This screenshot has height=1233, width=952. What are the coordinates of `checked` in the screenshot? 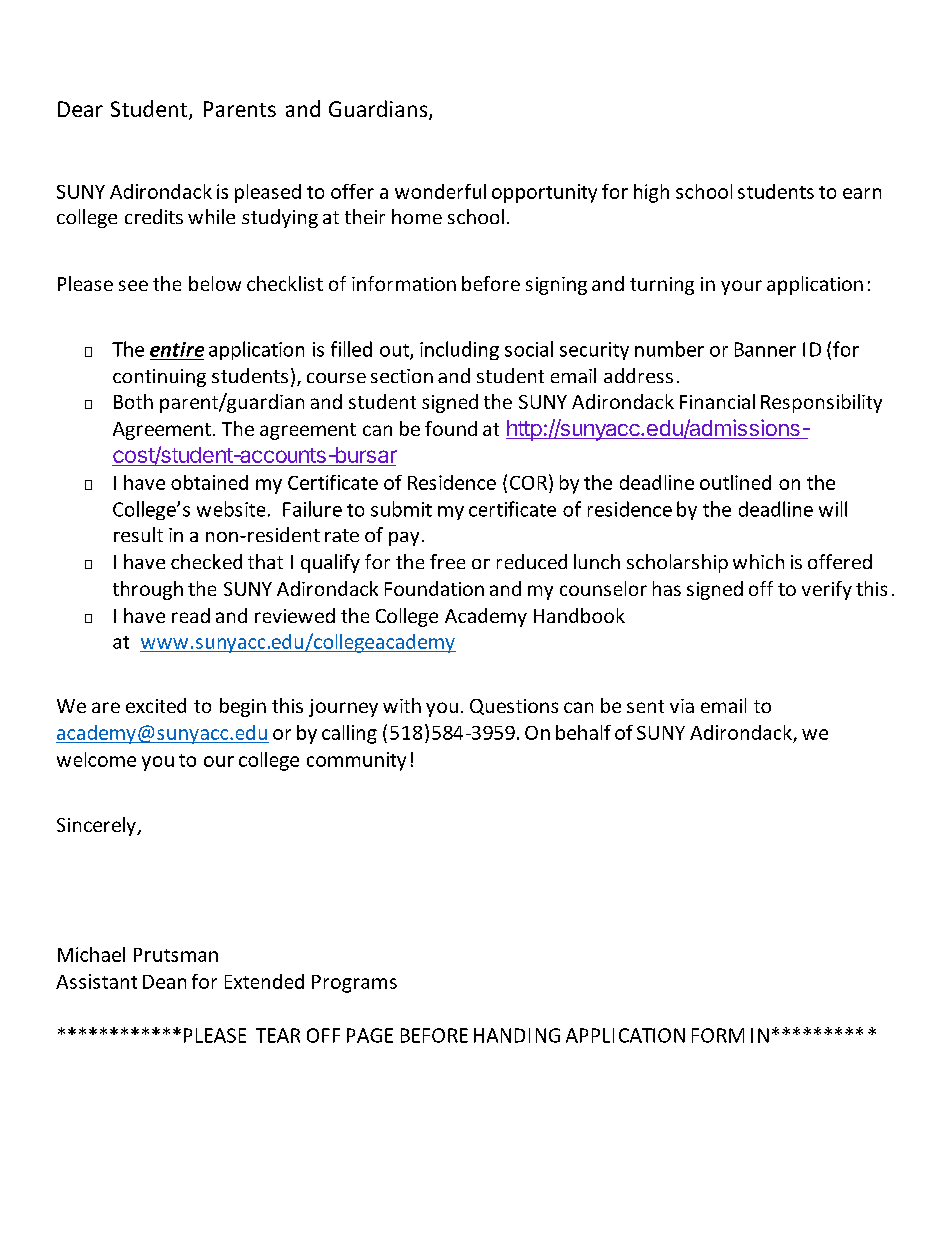 It's located at (206, 561).
